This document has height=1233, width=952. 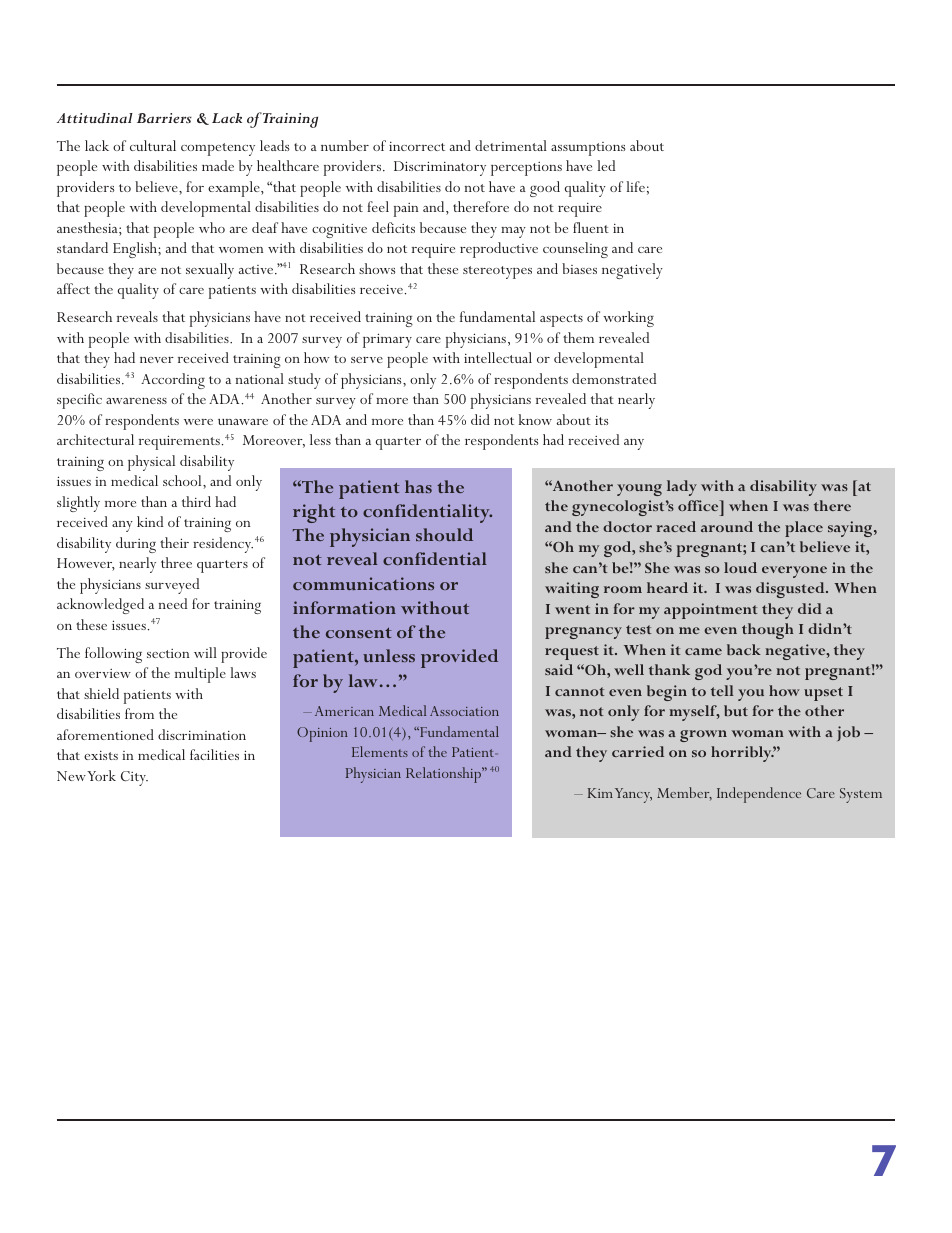 What do you see at coordinates (151, 463) in the document?
I see `physical` at bounding box center [151, 463].
